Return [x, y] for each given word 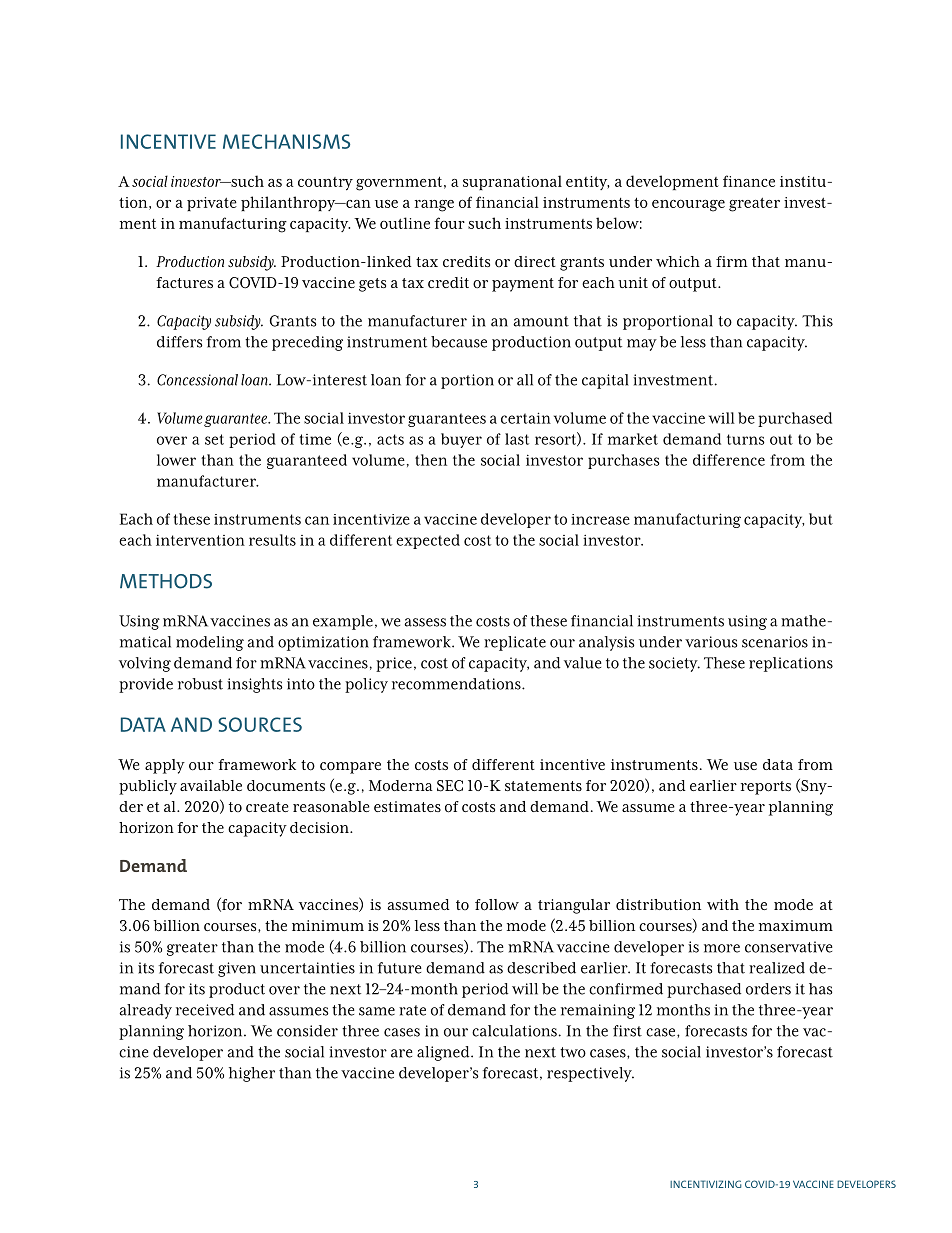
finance [749, 181]
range [434, 206]
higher [252, 1074]
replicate [515, 643]
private [212, 204]
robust [200, 684]
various [711, 642]
